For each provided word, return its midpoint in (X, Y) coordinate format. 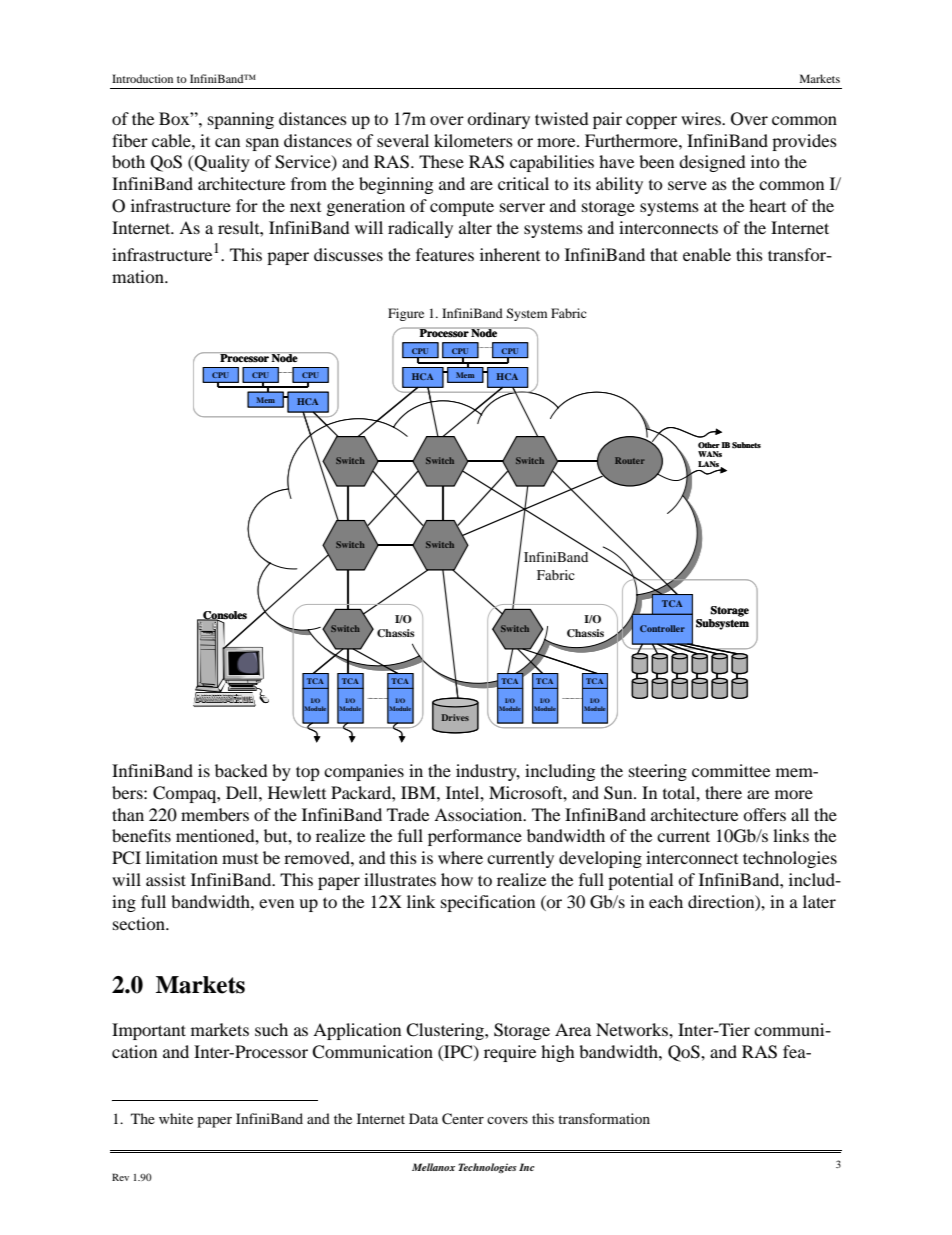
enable (707, 254)
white (176, 1118)
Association (479, 814)
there (723, 792)
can (227, 142)
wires (702, 118)
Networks (633, 1029)
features (445, 254)
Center (463, 1119)
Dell (243, 792)
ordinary (498, 120)
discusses (348, 254)
